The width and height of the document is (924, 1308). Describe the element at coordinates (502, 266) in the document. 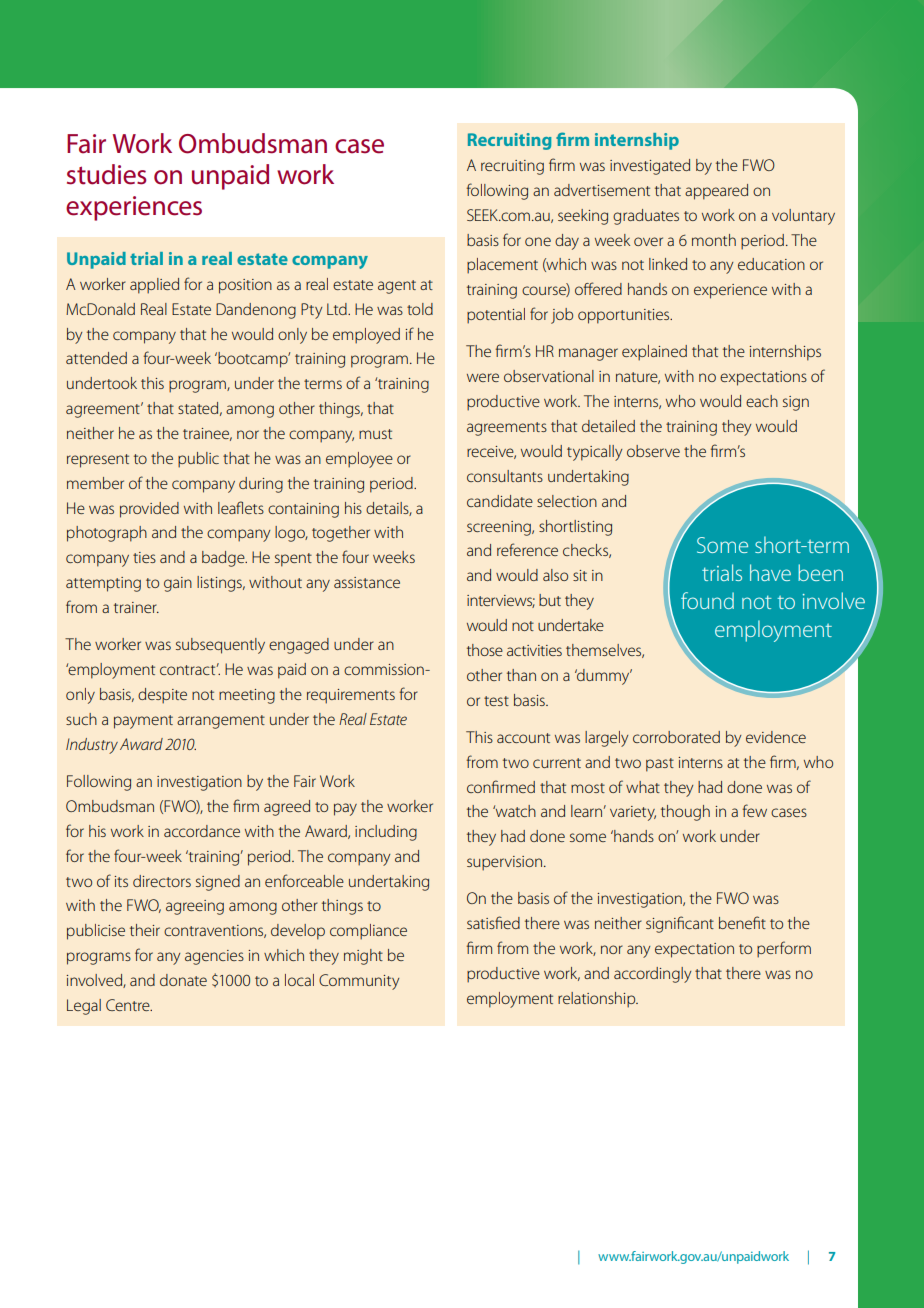

I see `placement` at that location.
